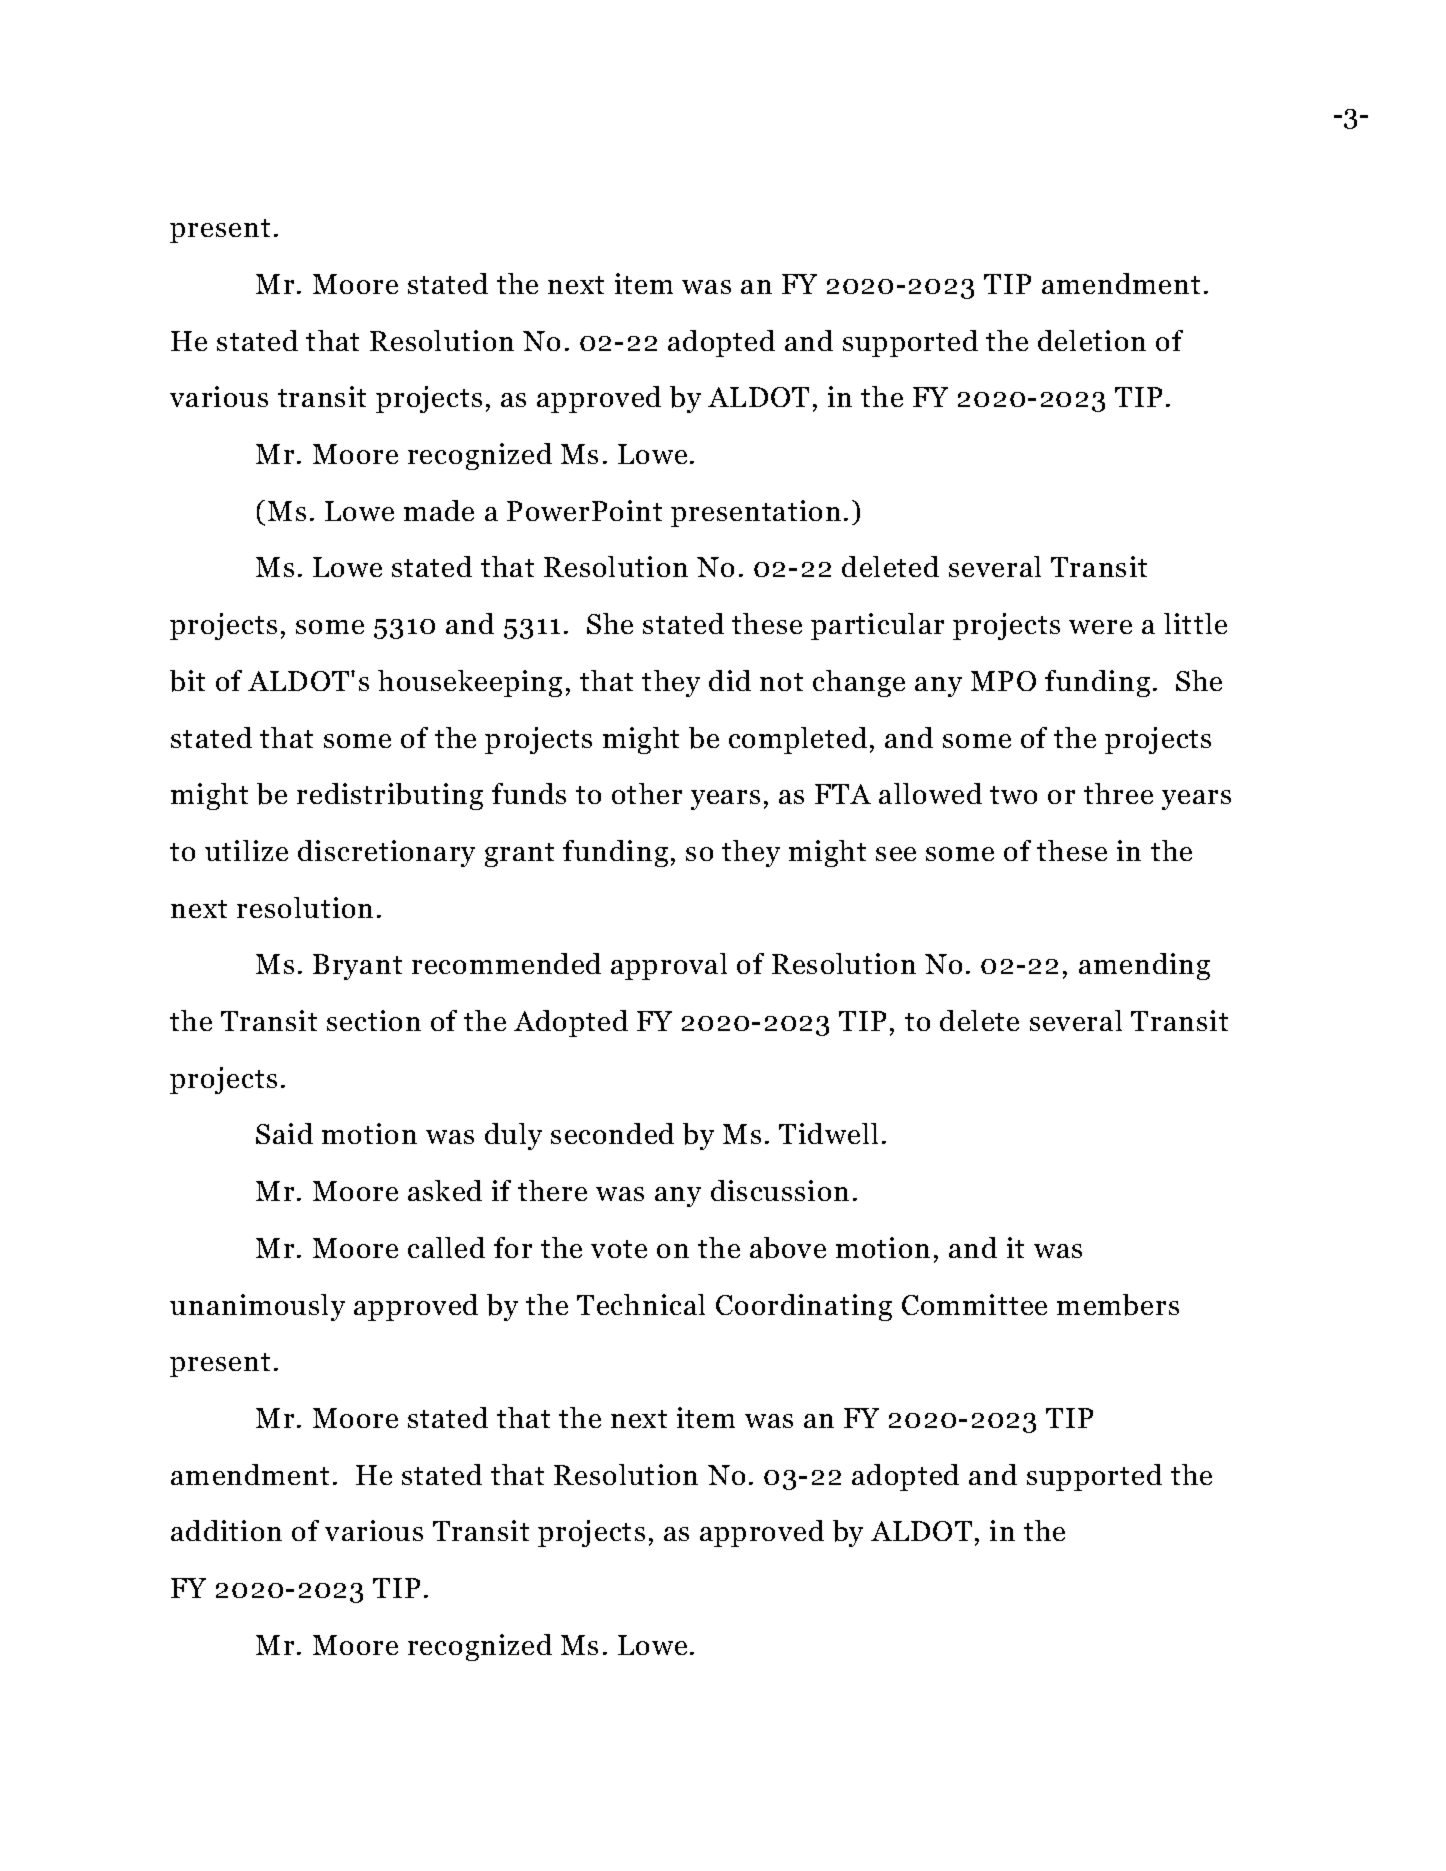 Image resolution: width=1446 pixels, height=1871 pixels. What do you see at coordinates (1092, 340) in the page?
I see `deletion` at bounding box center [1092, 340].
